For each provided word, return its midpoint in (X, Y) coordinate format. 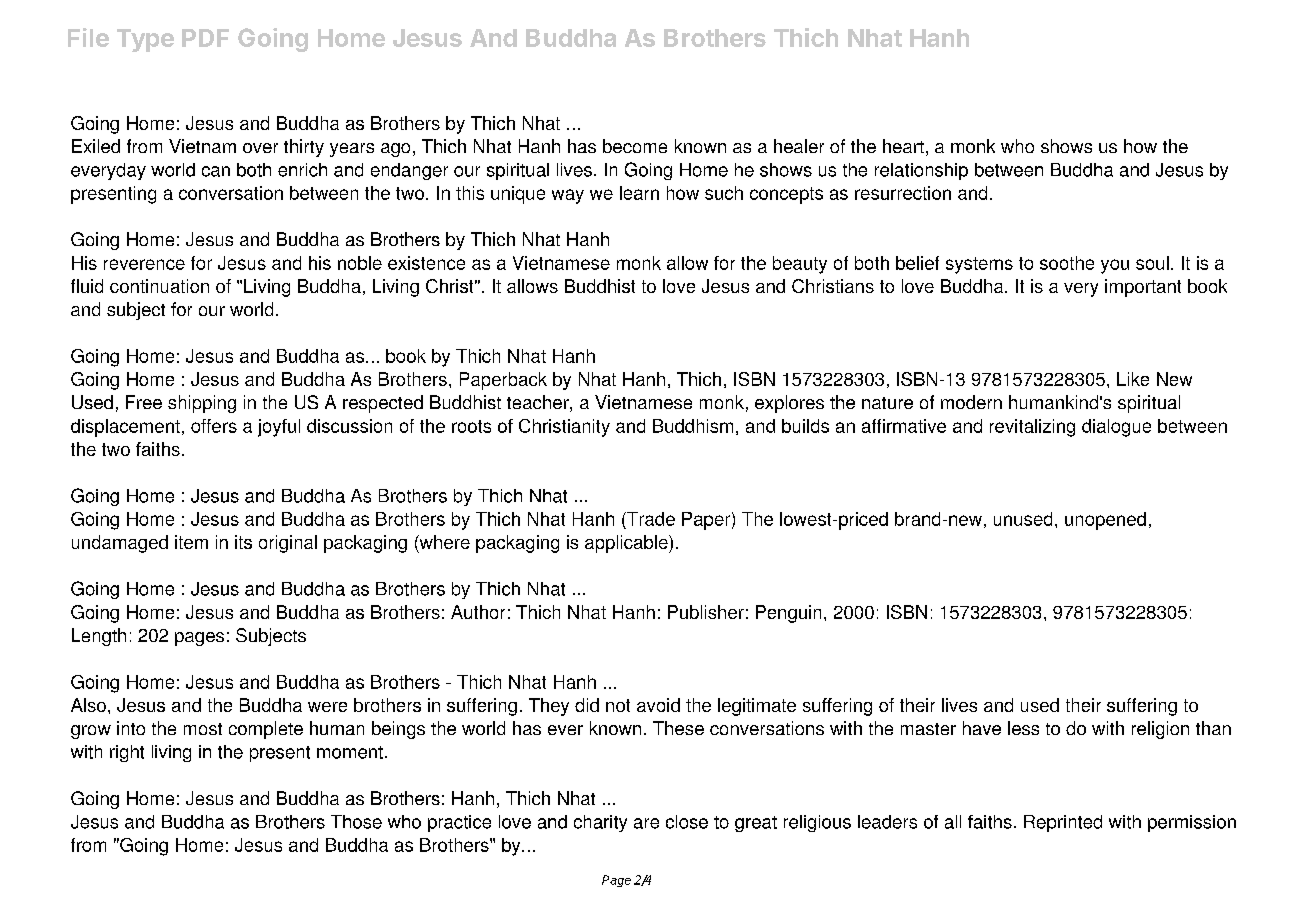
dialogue (1116, 428)
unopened (1105, 521)
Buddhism (693, 426)
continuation (159, 286)
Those (356, 822)
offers (214, 426)
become (635, 146)
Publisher (706, 612)
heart (903, 146)
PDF (205, 38)
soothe (1067, 263)
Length (99, 637)
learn (639, 193)
